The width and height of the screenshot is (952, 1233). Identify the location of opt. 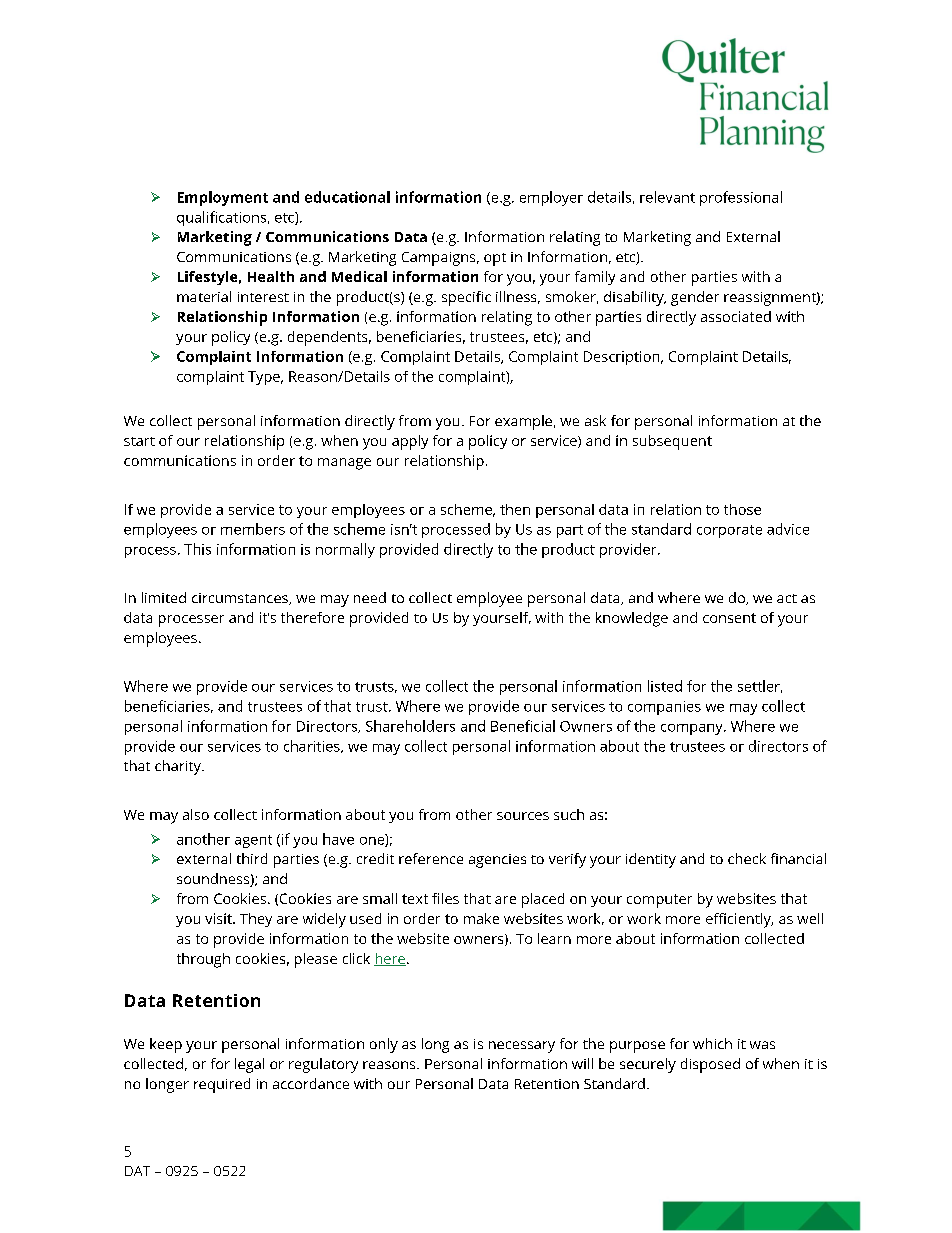
(495, 259).
